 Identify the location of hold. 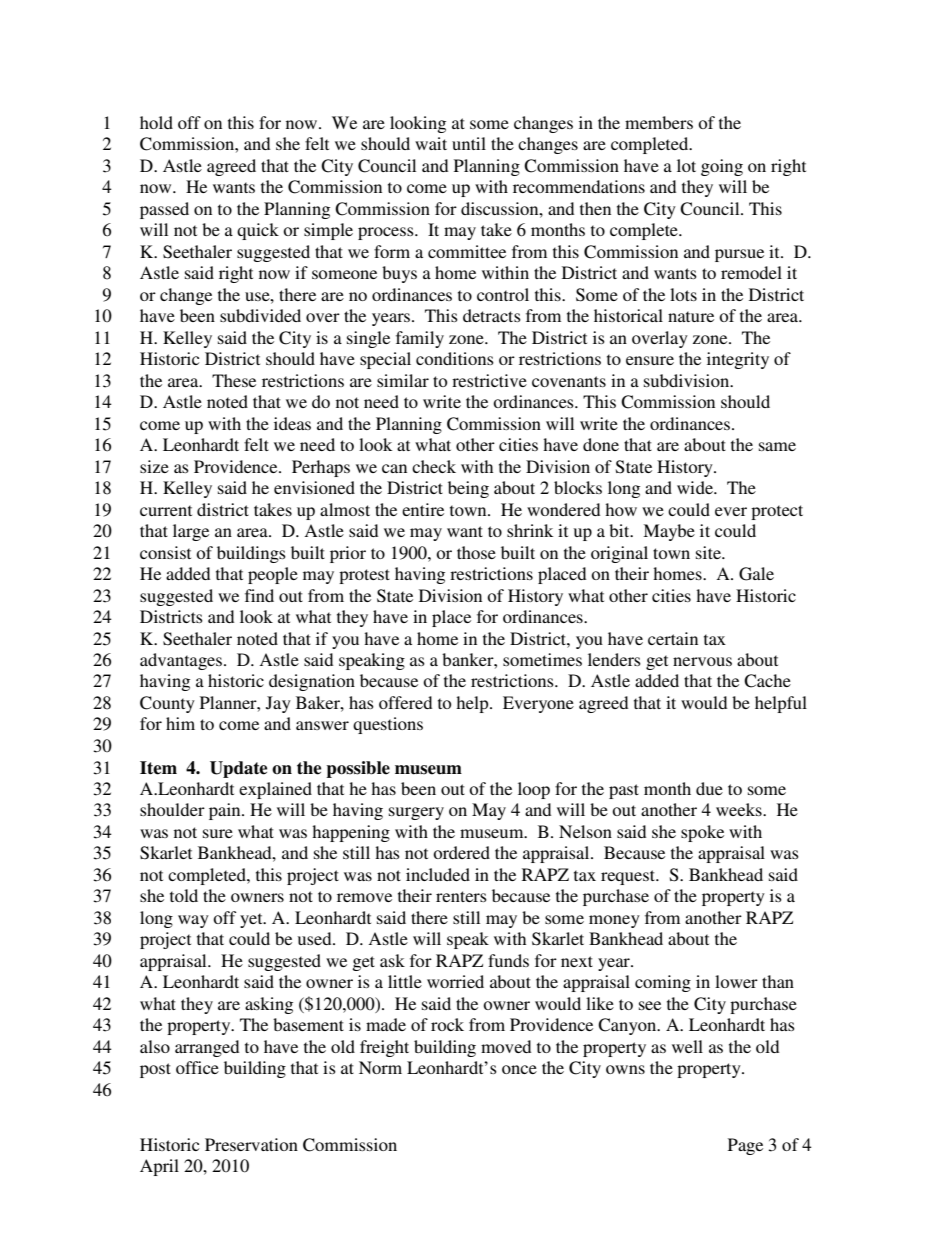
(156, 122).
